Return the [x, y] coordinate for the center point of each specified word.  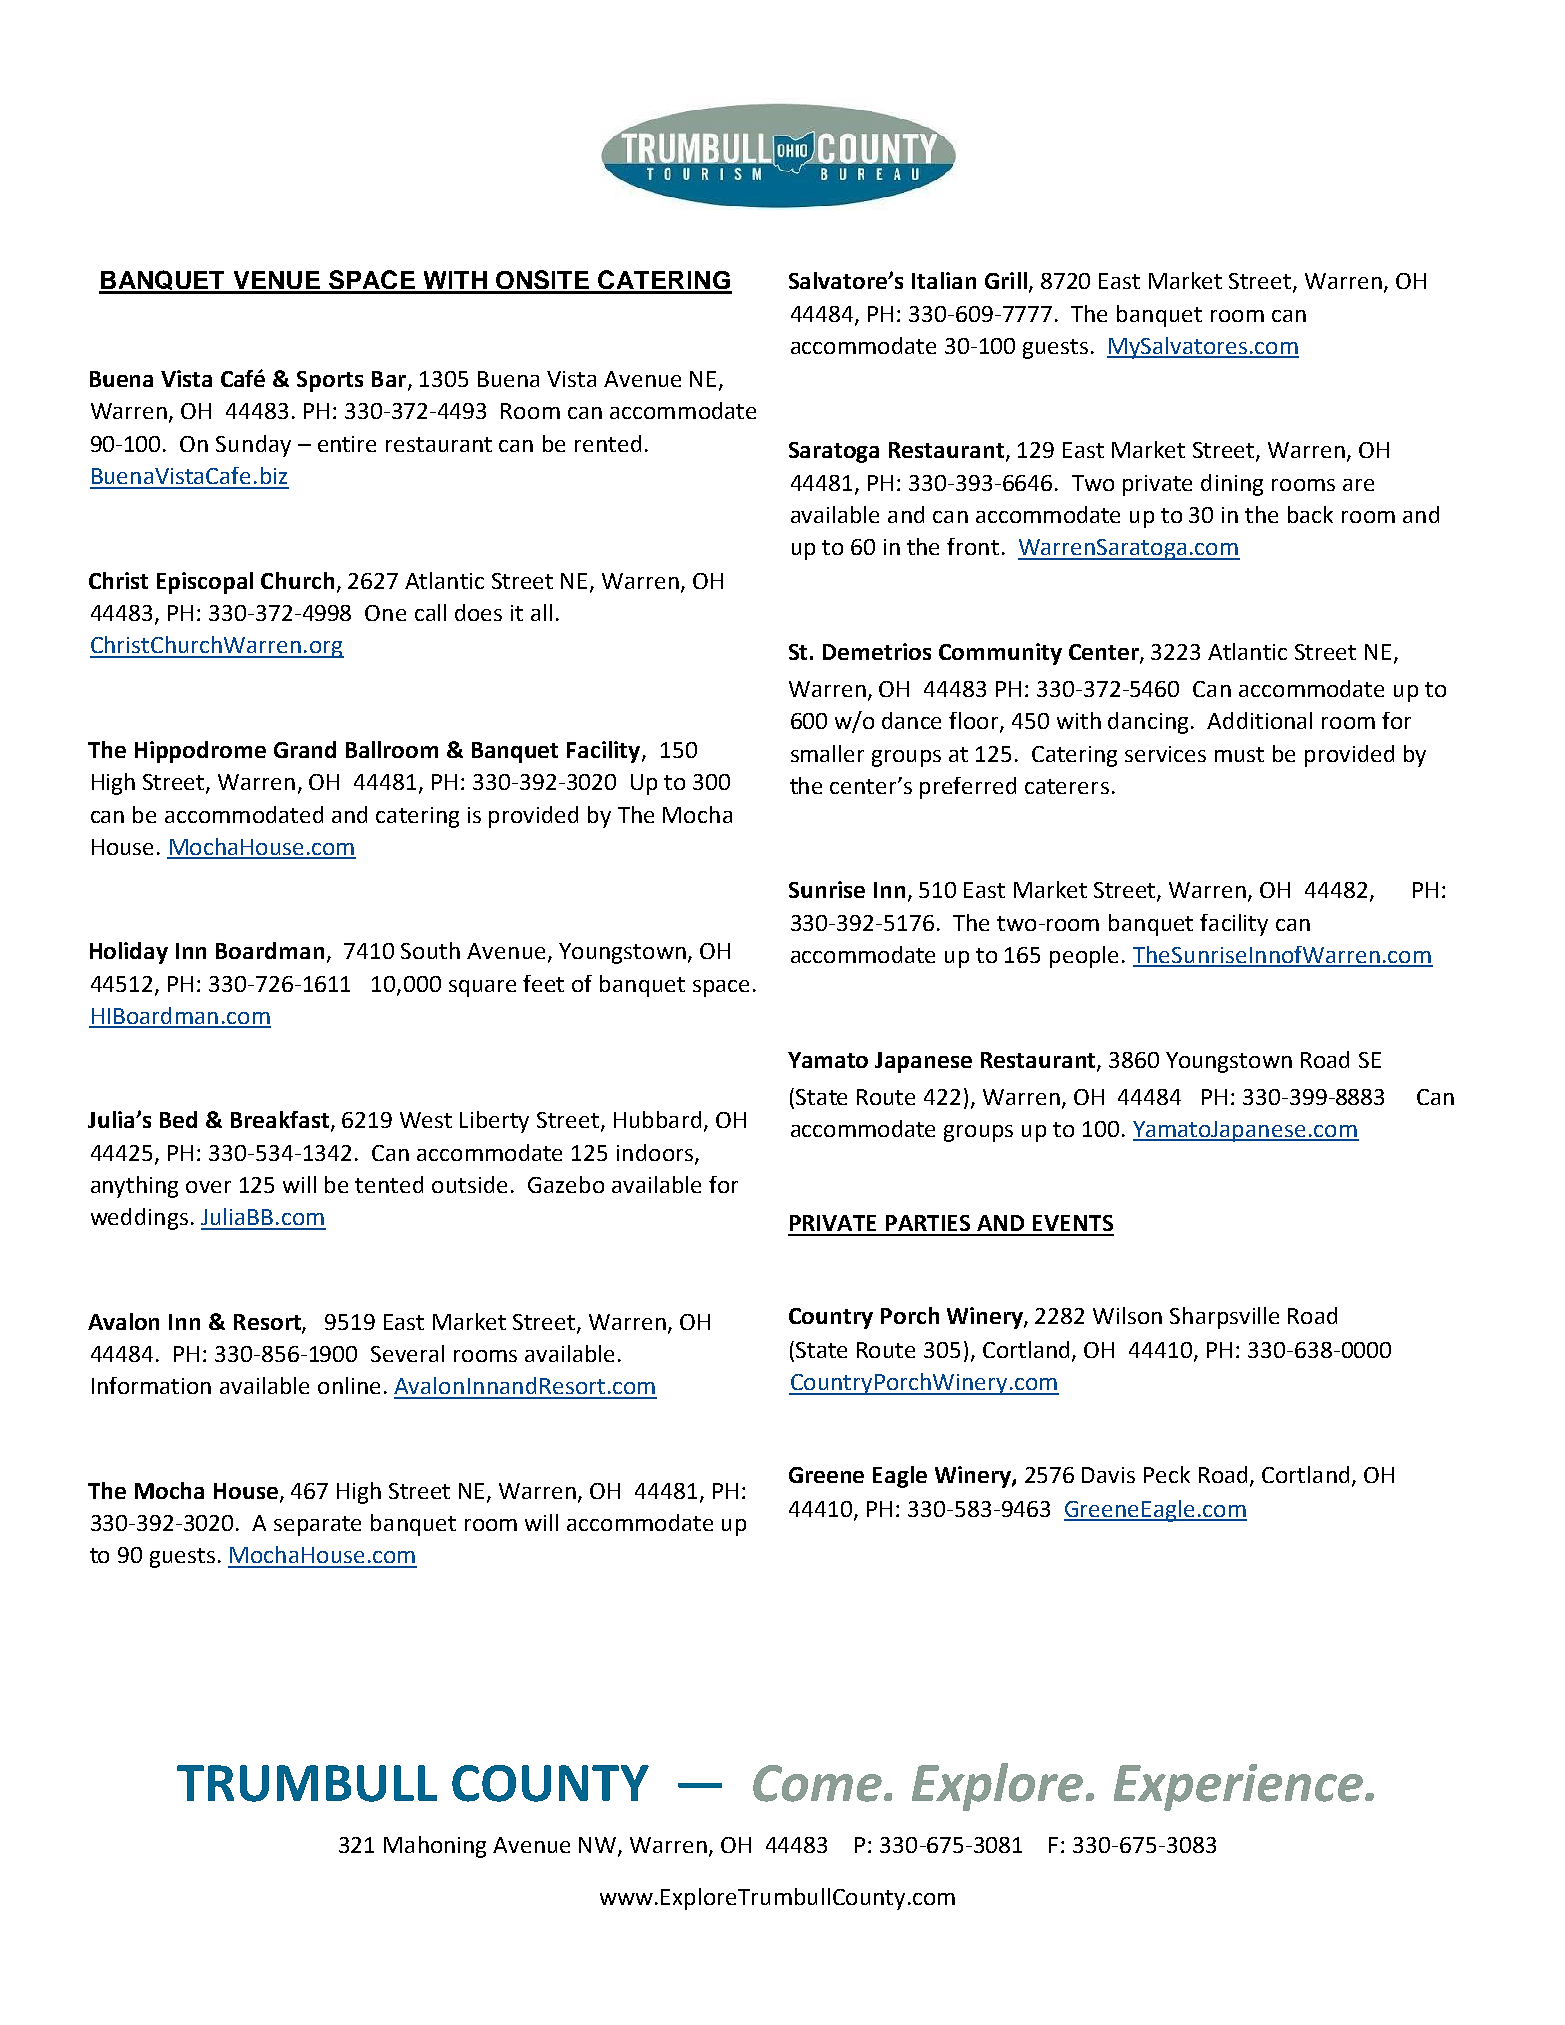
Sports [330, 381]
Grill [1006, 280]
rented [608, 443]
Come [817, 1783]
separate [317, 1526]
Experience [1238, 1787]
